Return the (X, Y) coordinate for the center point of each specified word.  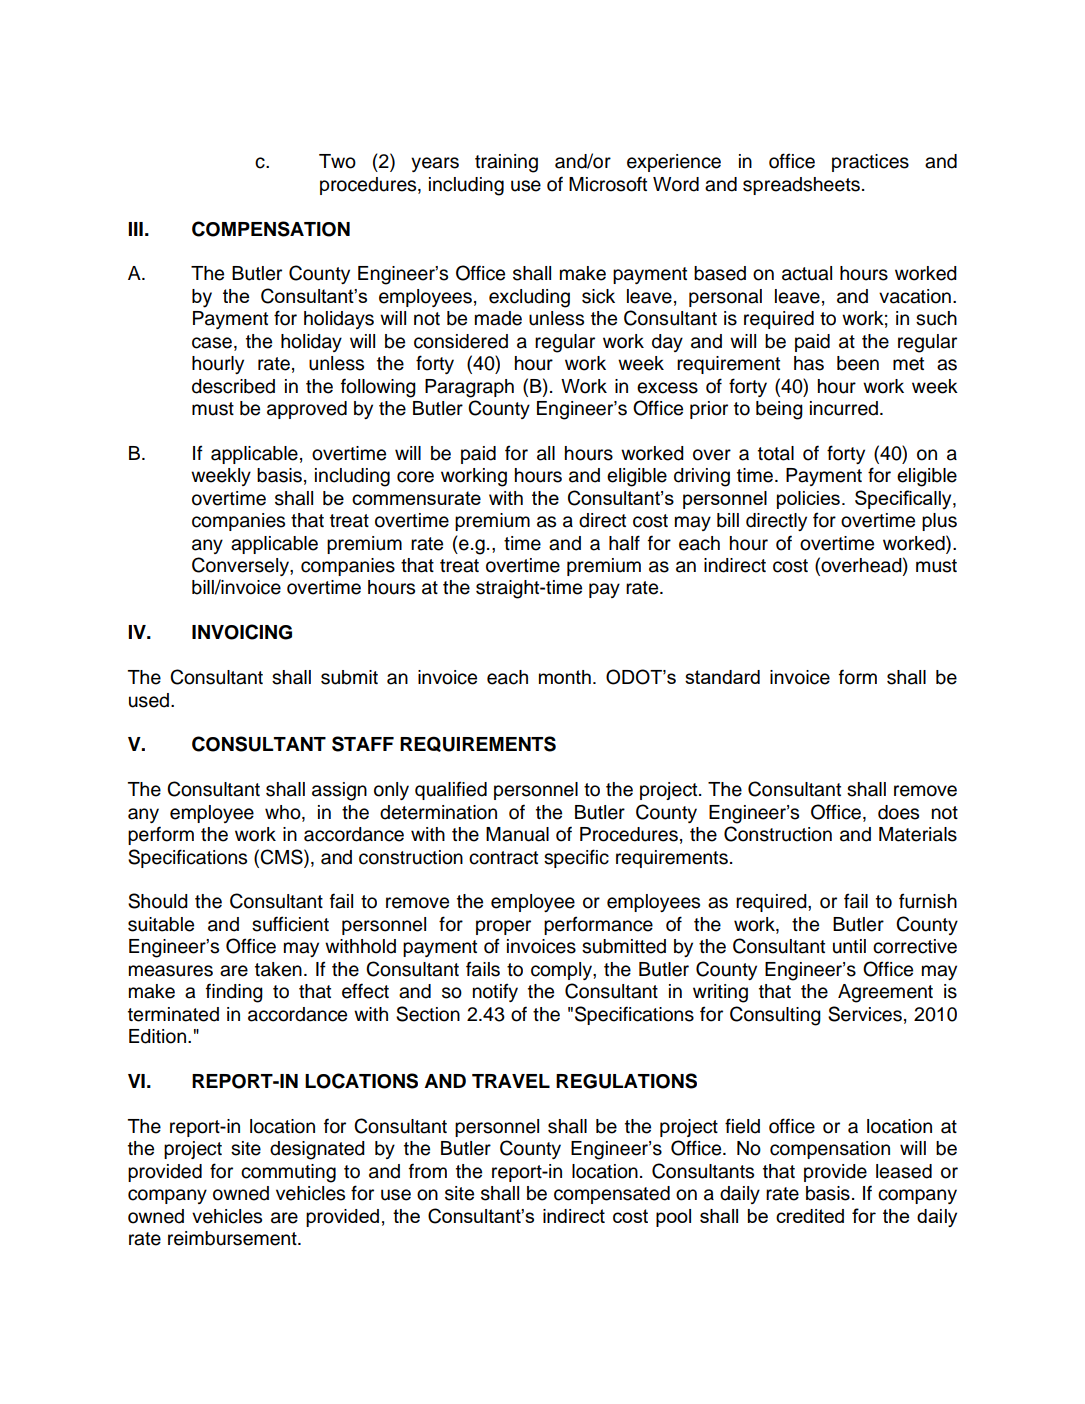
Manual (517, 834)
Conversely (241, 566)
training (506, 163)
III (135, 229)
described (233, 386)
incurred (845, 408)
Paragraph (469, 388)
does (898, 812)
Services (865, 1014)
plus (939, 522)
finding (234, 993)
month (565, 677)
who (284, 812)
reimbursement (233, 1238)
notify (495, 992)
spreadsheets (801, 186)
